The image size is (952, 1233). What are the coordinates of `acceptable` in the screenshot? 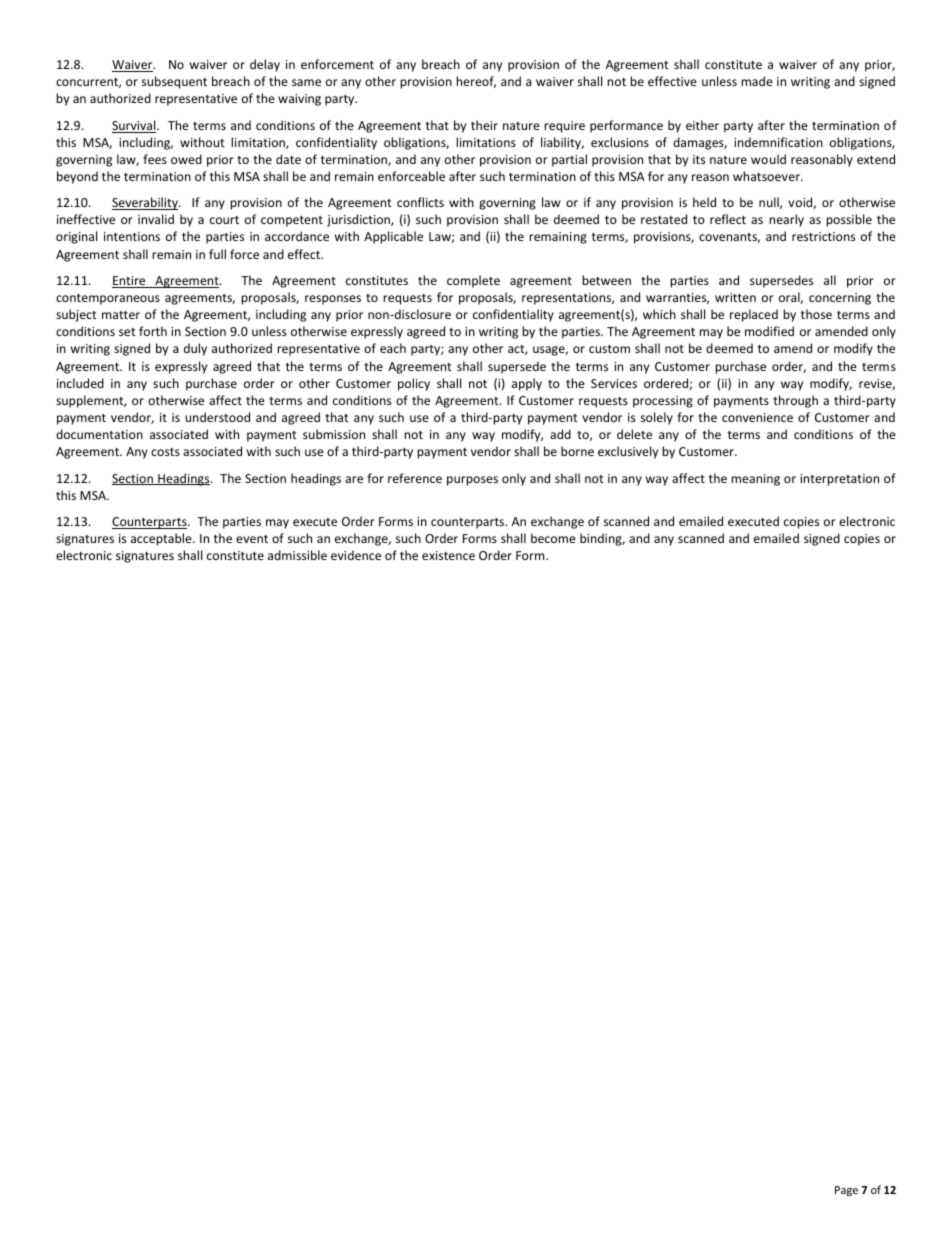 It's located at (162, 539).
